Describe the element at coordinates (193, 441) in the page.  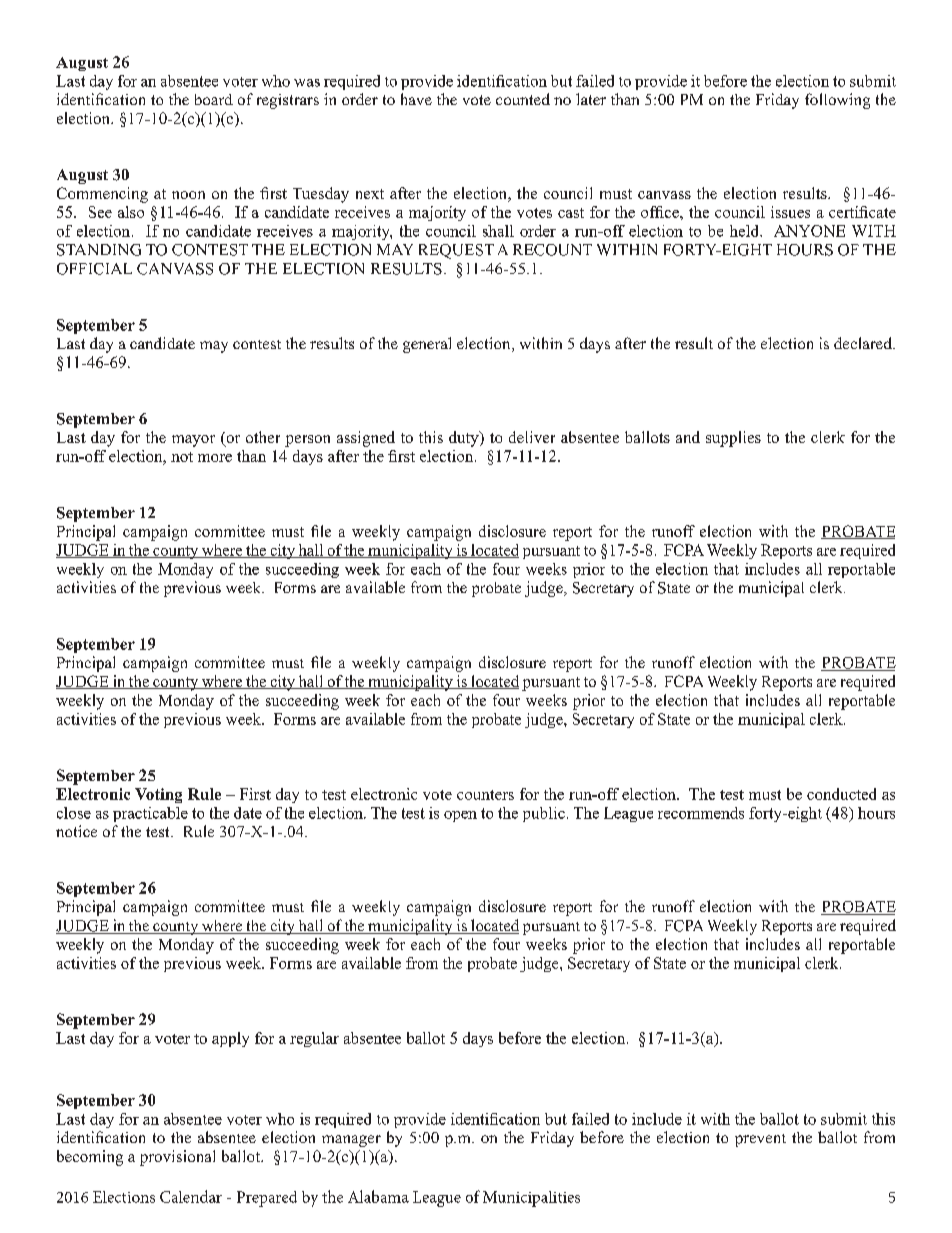
I see `mayor` at that location.
